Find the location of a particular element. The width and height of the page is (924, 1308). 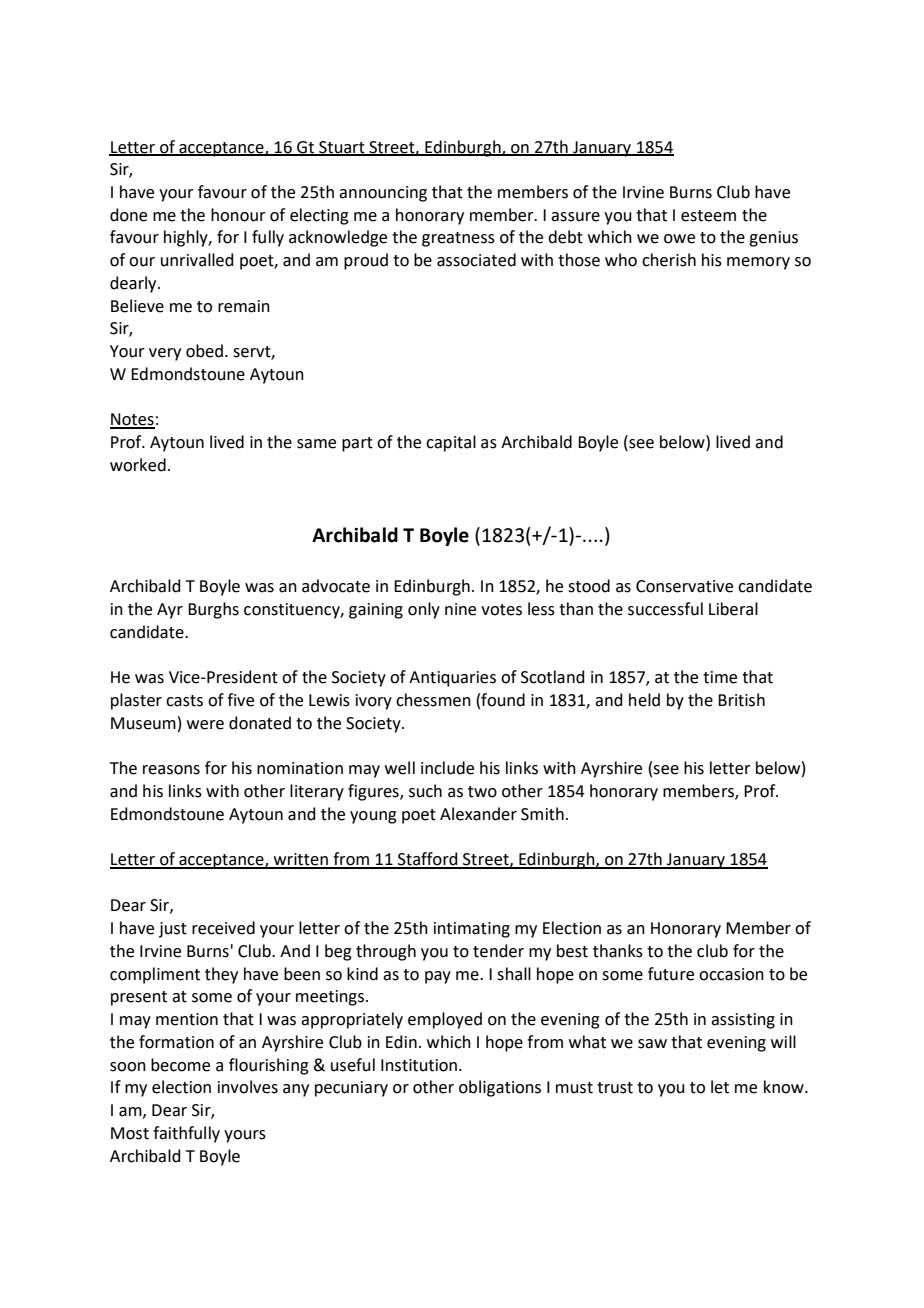

esteem is located at coordinates (708, 216).
